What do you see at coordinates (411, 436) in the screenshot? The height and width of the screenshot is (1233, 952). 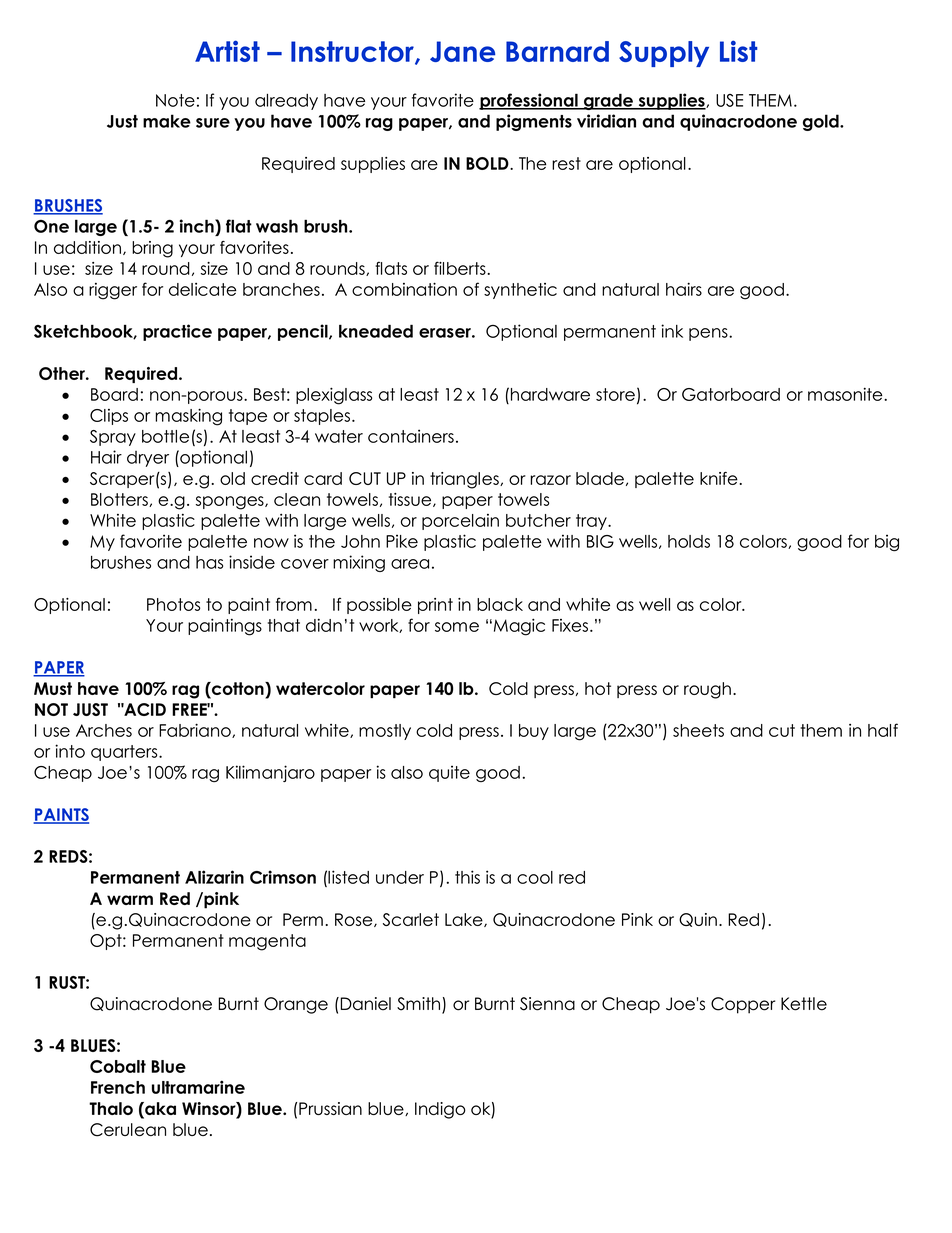 I see `containers` at bounding box center [411, 436].
